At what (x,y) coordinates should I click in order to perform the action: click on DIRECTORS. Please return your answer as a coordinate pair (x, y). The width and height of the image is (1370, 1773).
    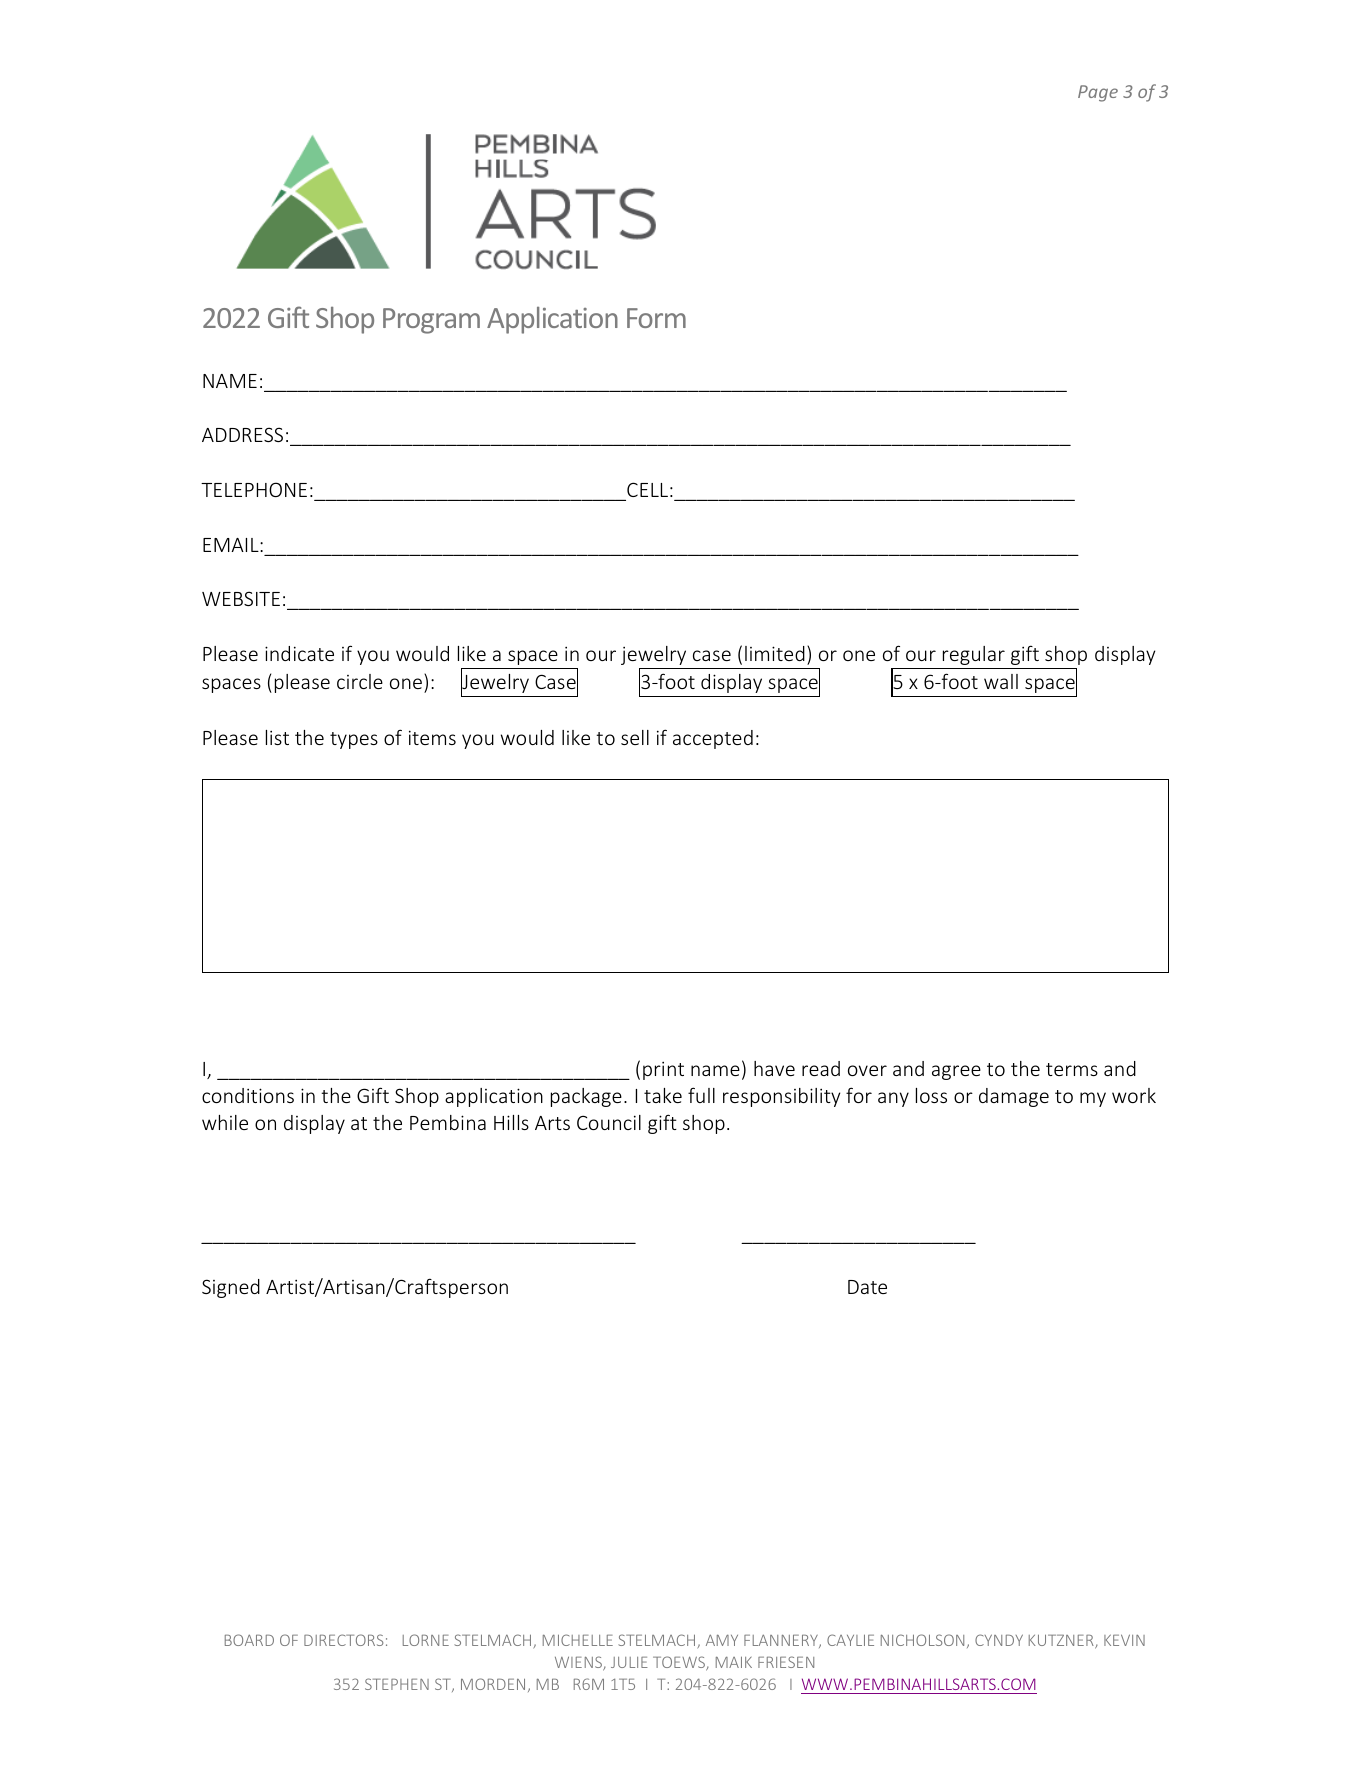
    Looking at the image, I should click on (343, 1640).
